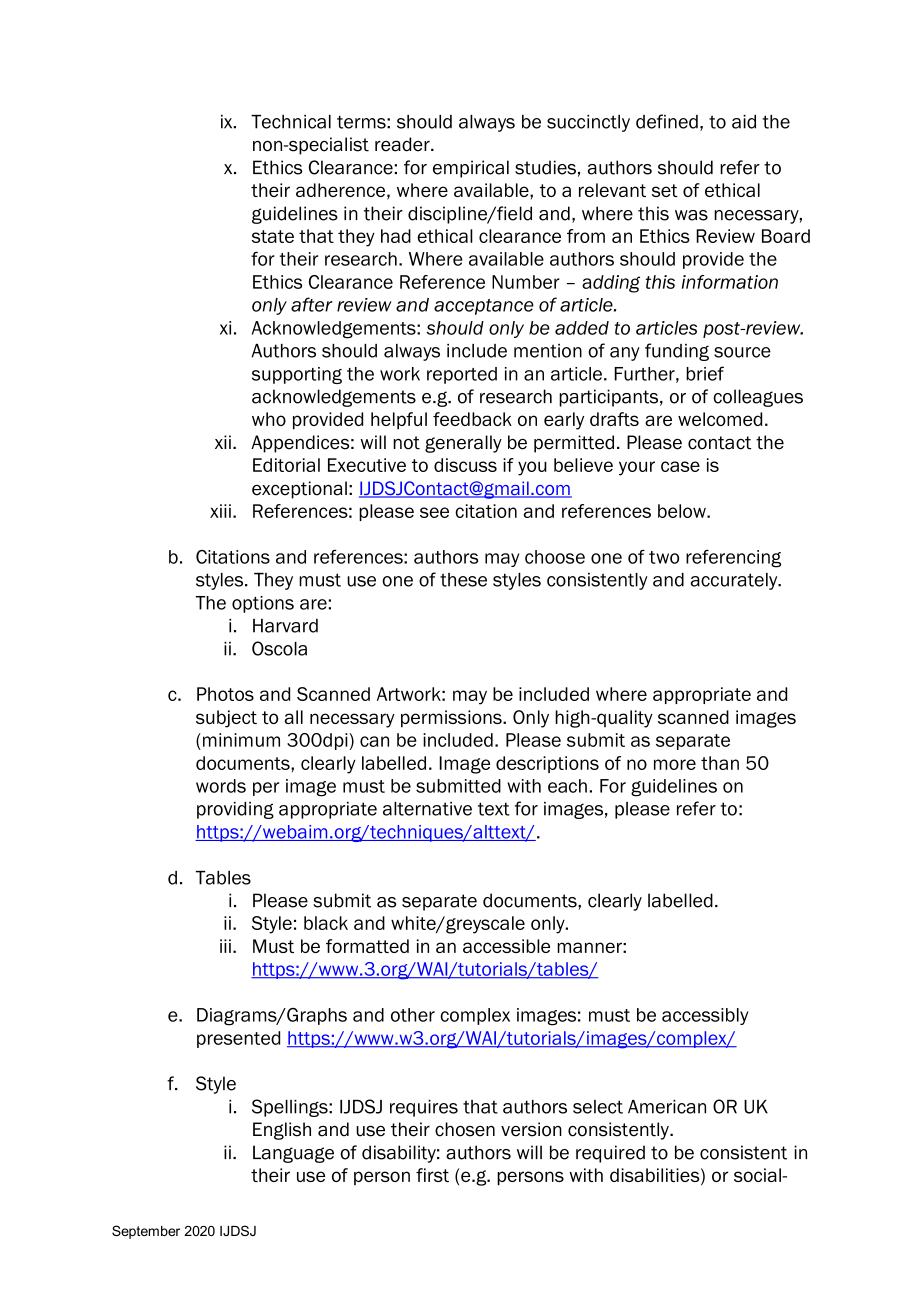 This document has width=924, height=1308. Describe the element at coordinates (432, 1175) in the document. I see `first` at that location.
